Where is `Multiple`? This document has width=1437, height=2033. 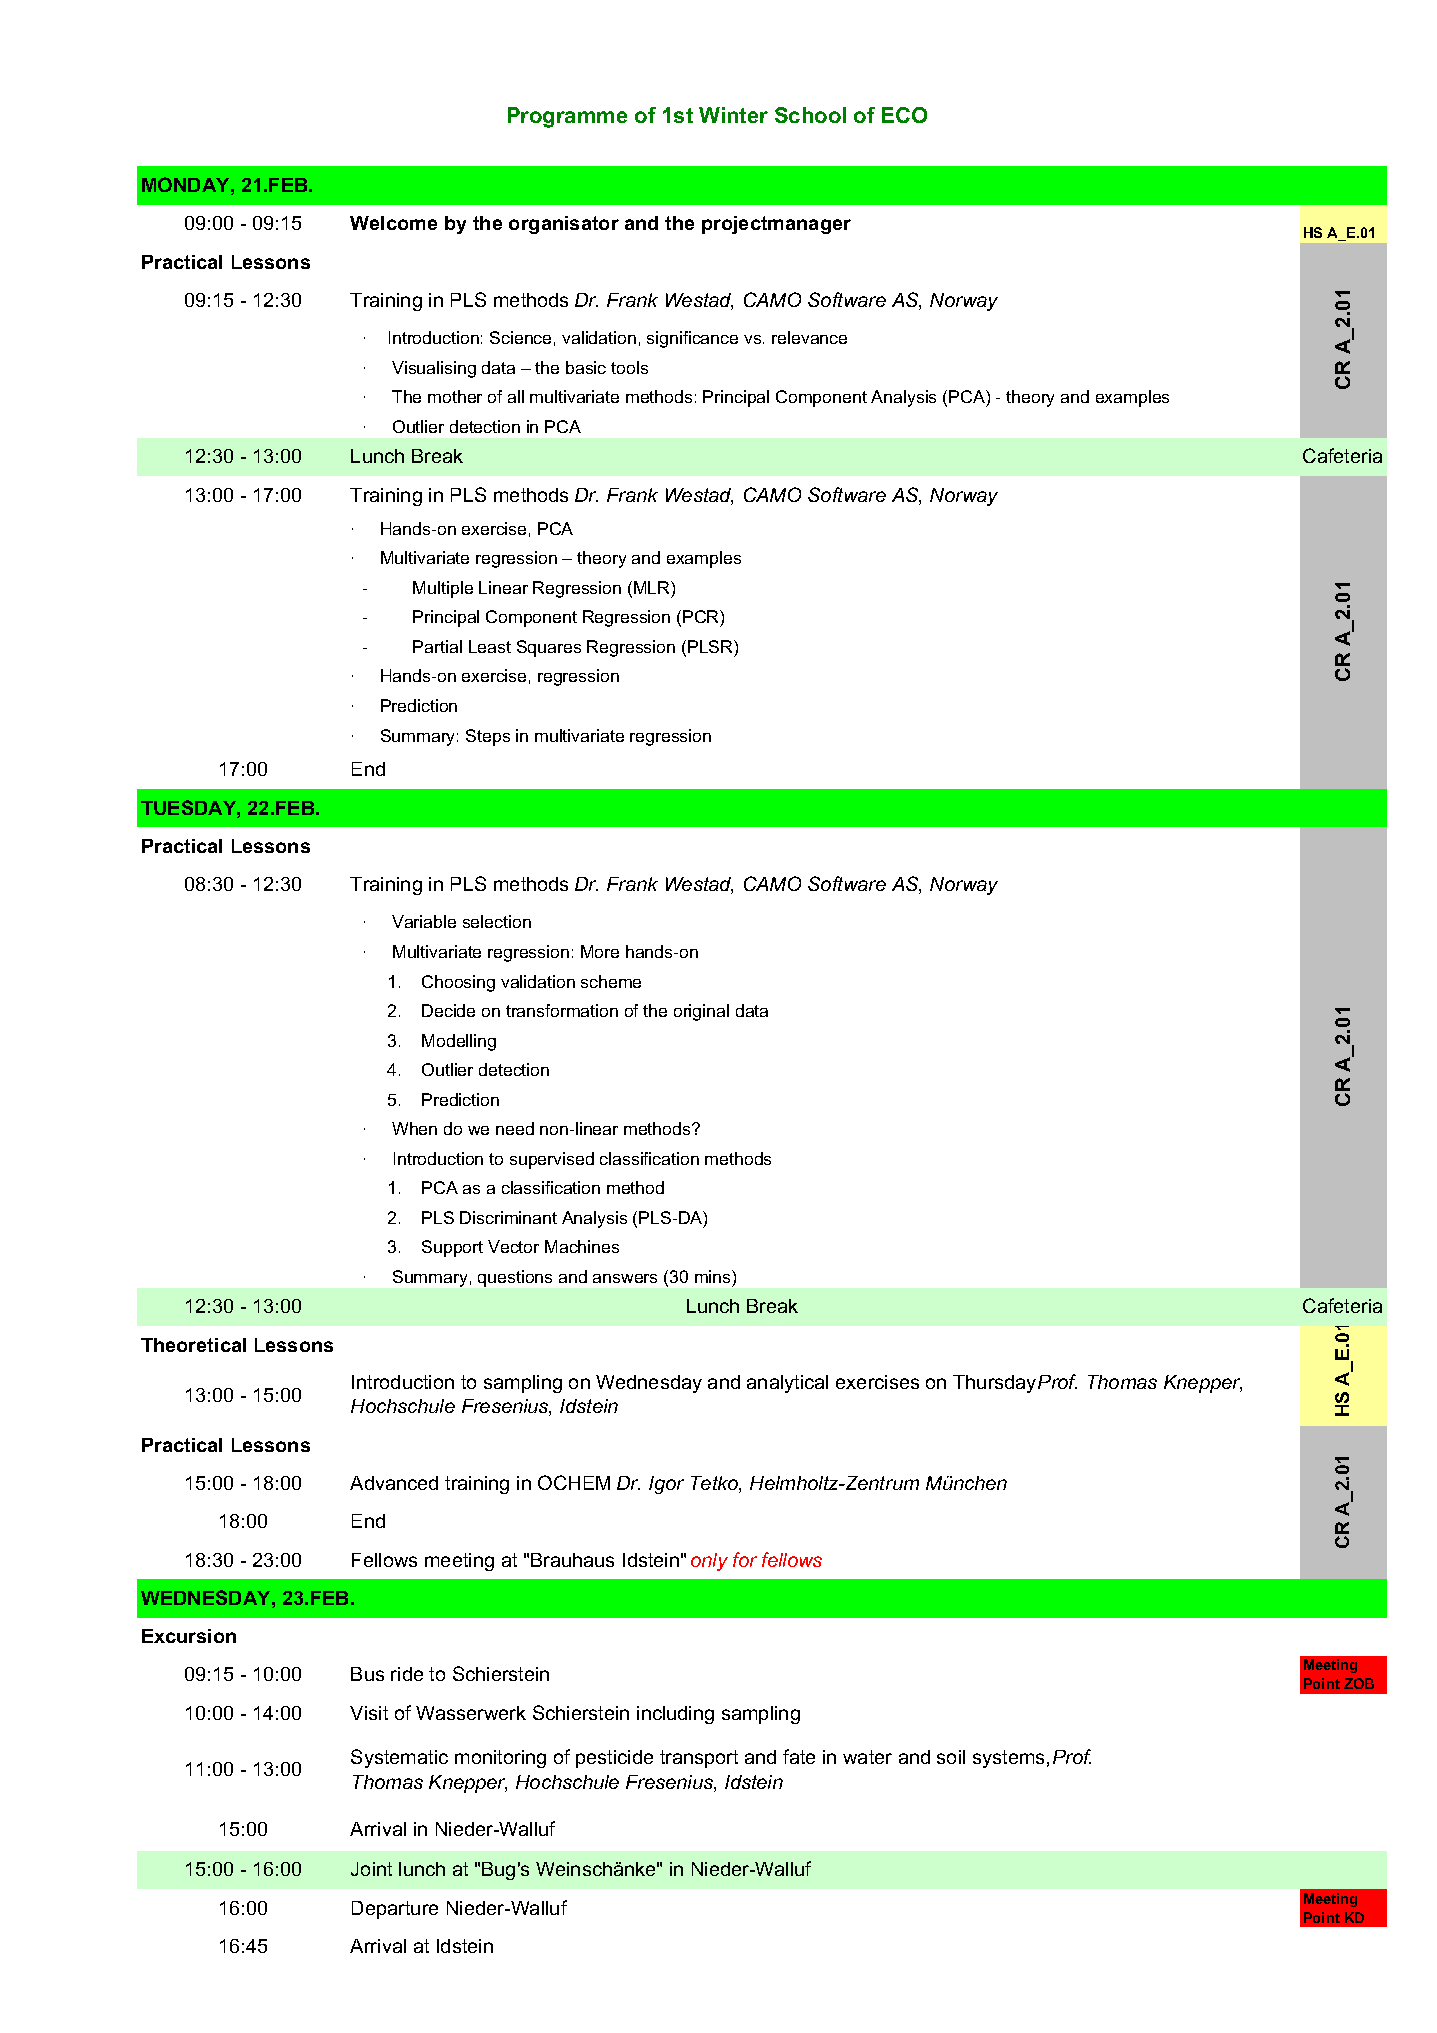
Multiple is located at coordinates (443, 589).
